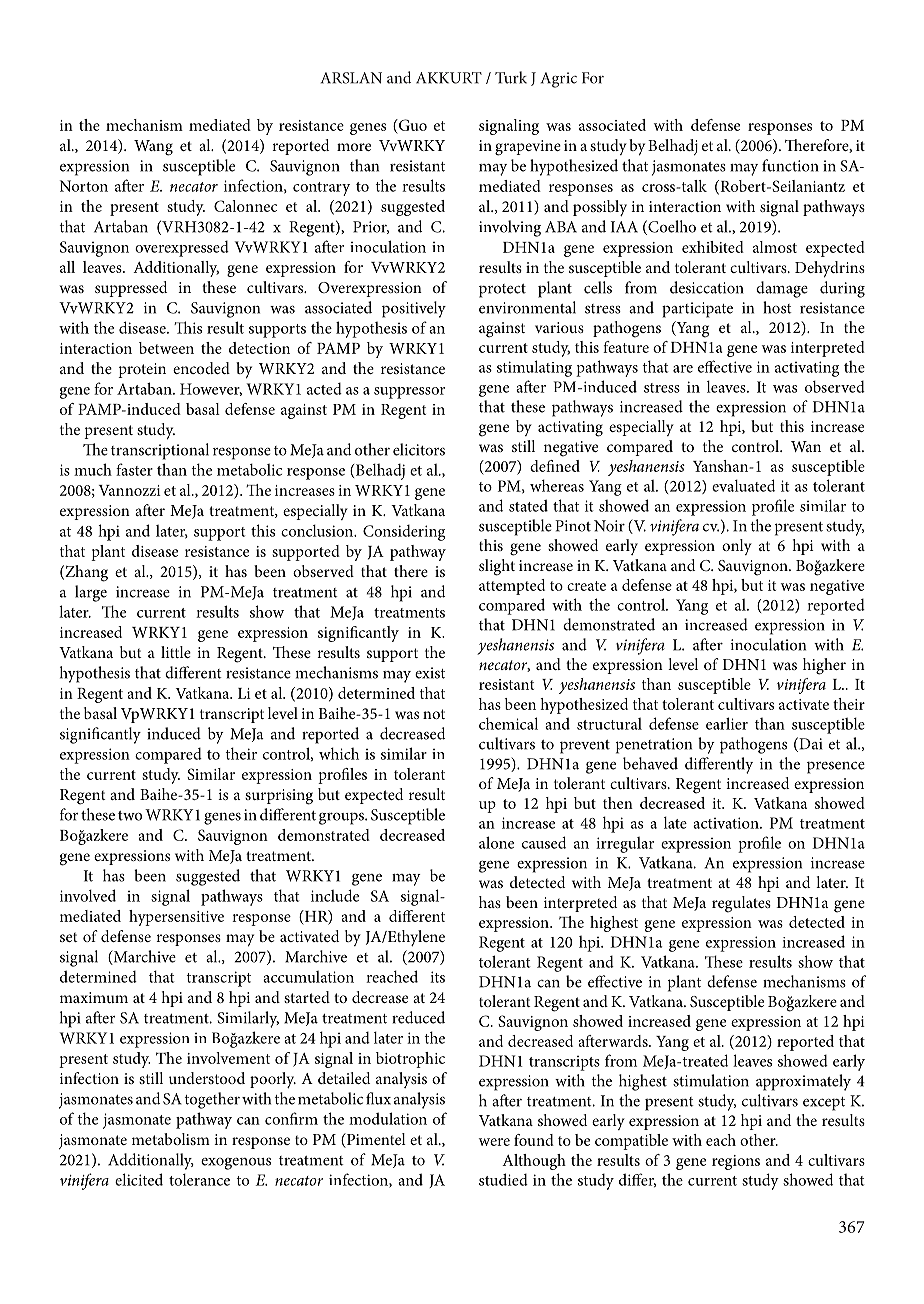 The height and width of the screenshot is (1304, 924). What do you see at coordinates (153, 148) in the screenshot?
I see `Wang` at bounding box center [153, 148].
